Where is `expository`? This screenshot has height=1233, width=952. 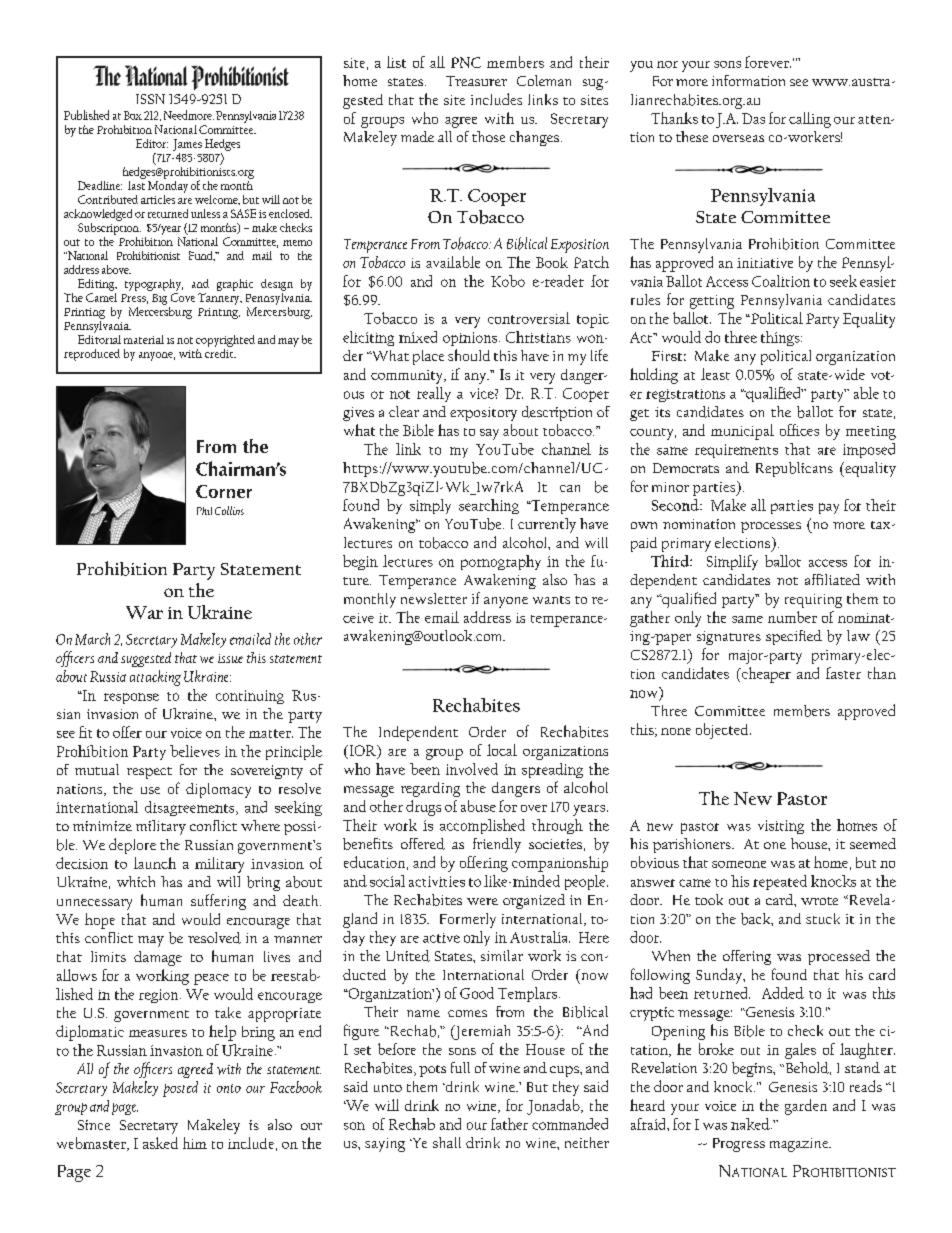
expository is located at coordinates (483, 414).
